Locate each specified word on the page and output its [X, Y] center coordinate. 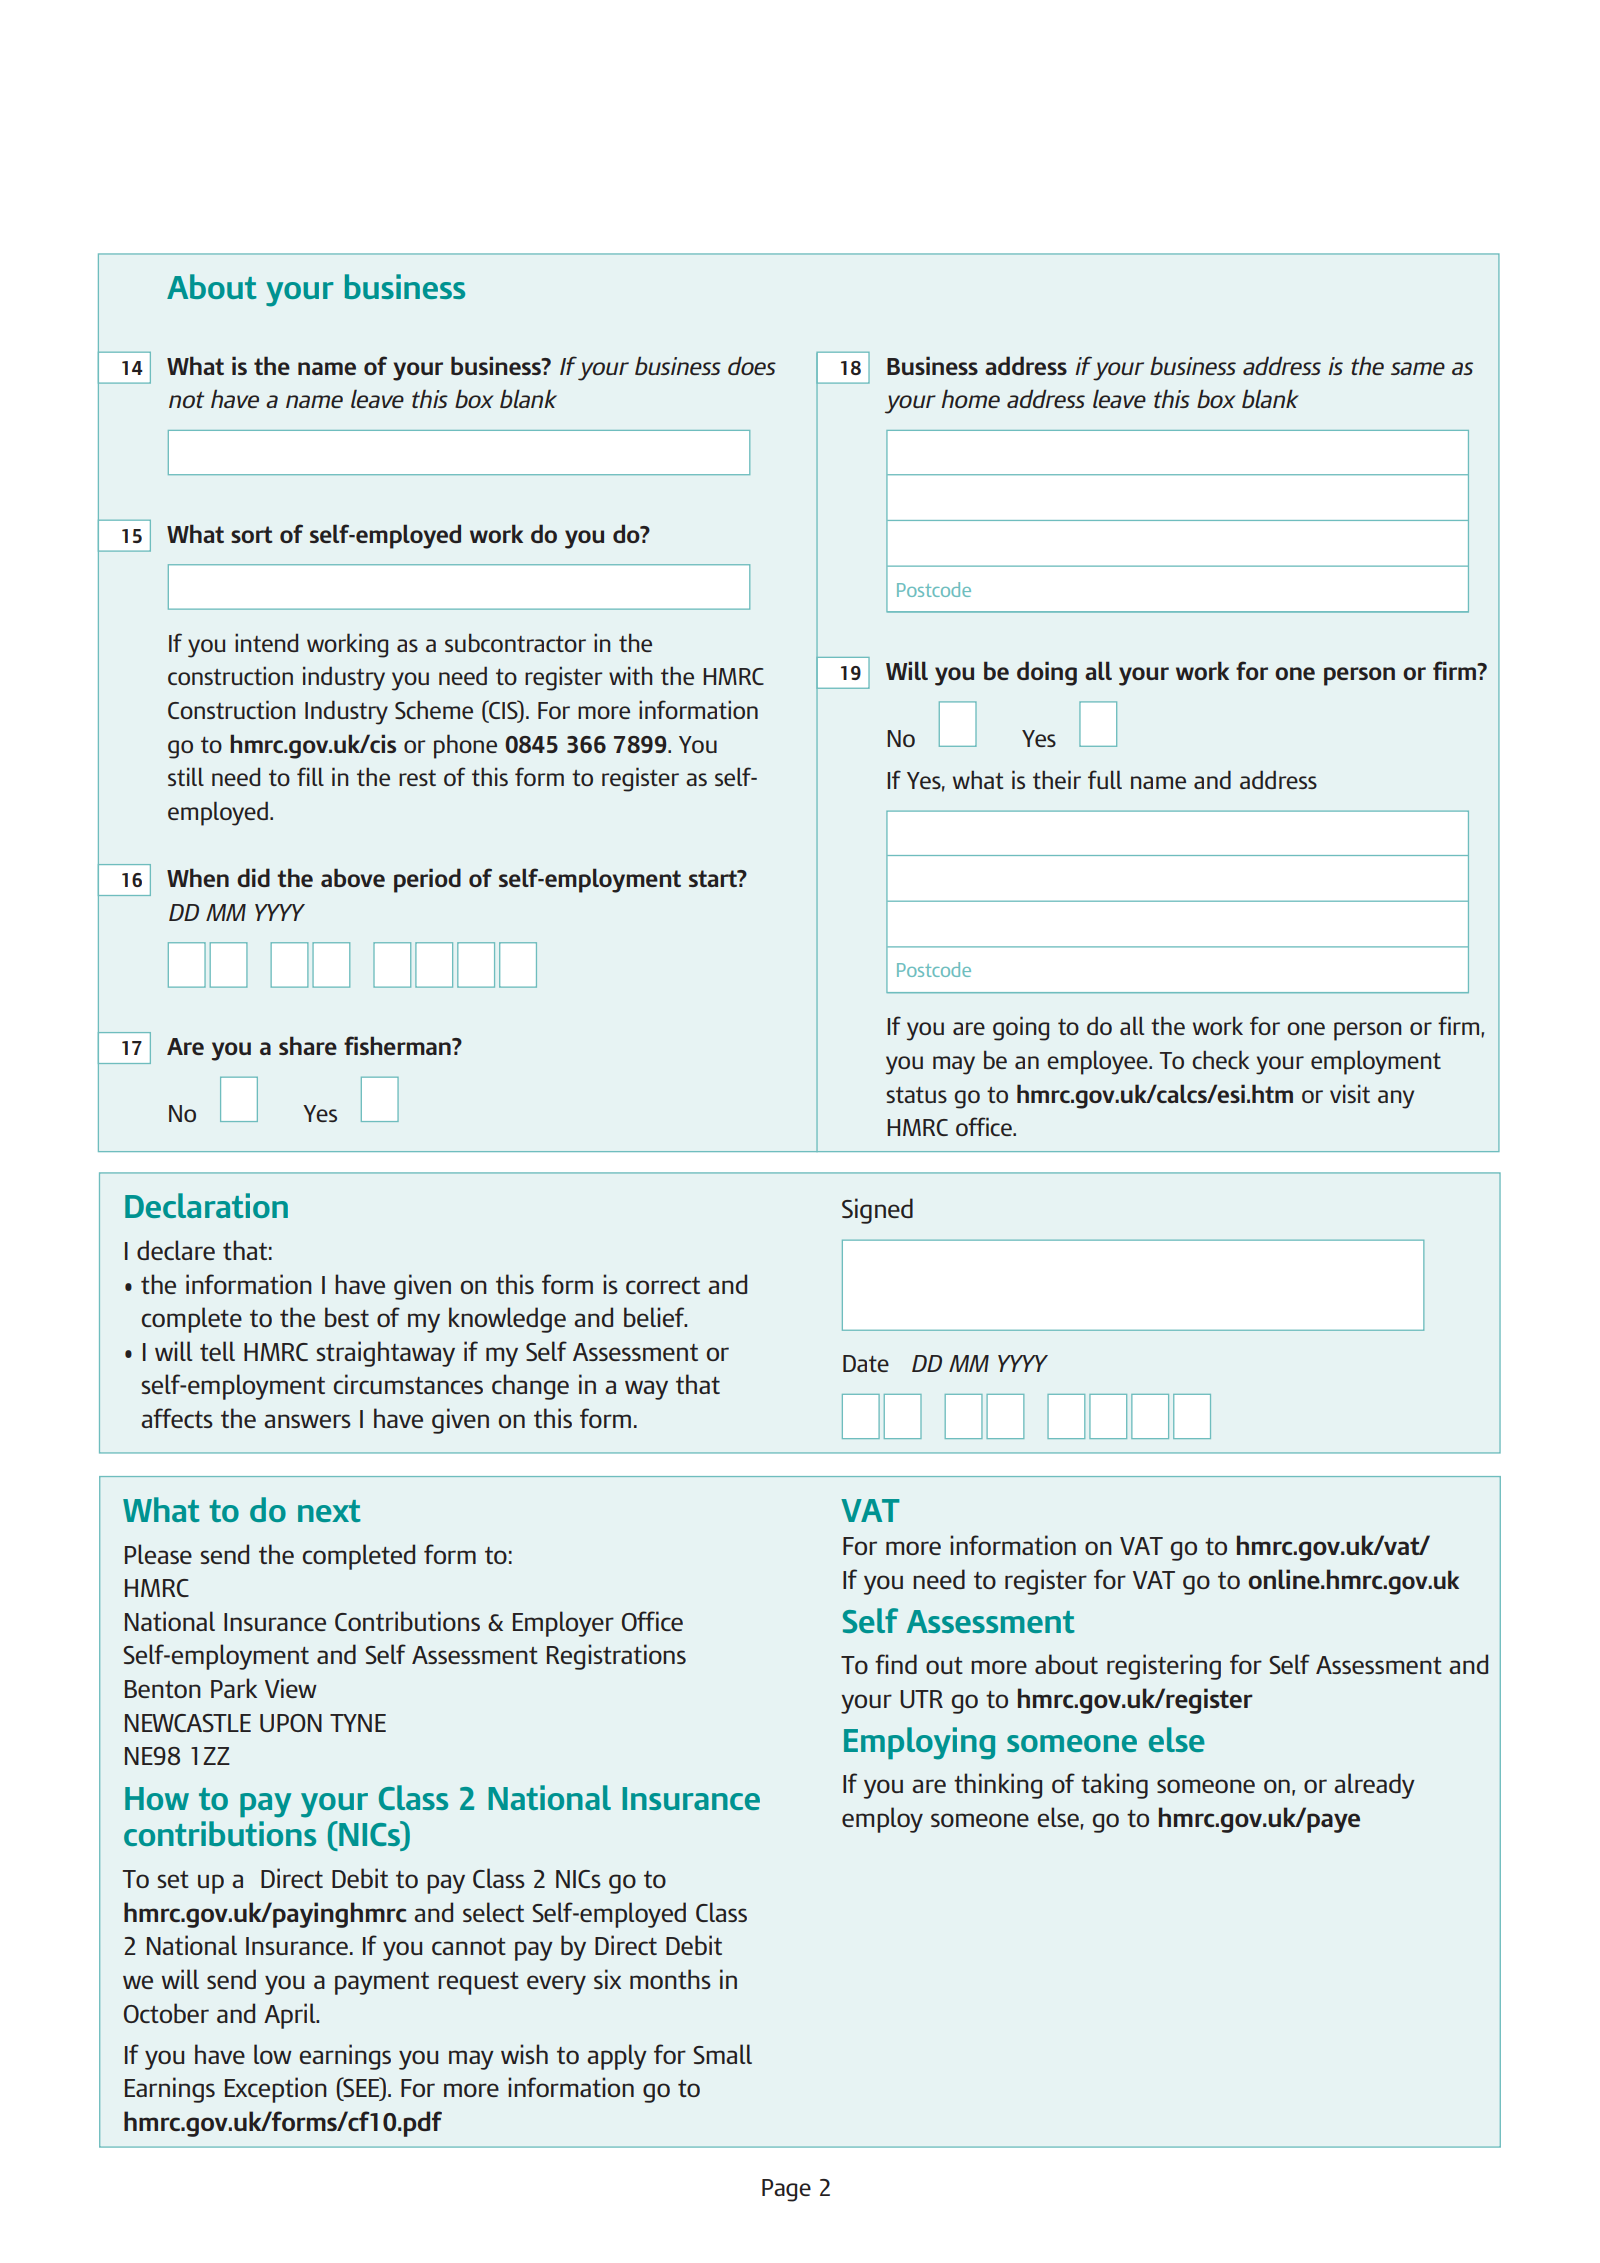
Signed [877, 1211]
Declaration [206, 1205]
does [752, 365]
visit [1350, 1093]
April [291, 2016]
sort [252, 534]
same [1418, 368]
